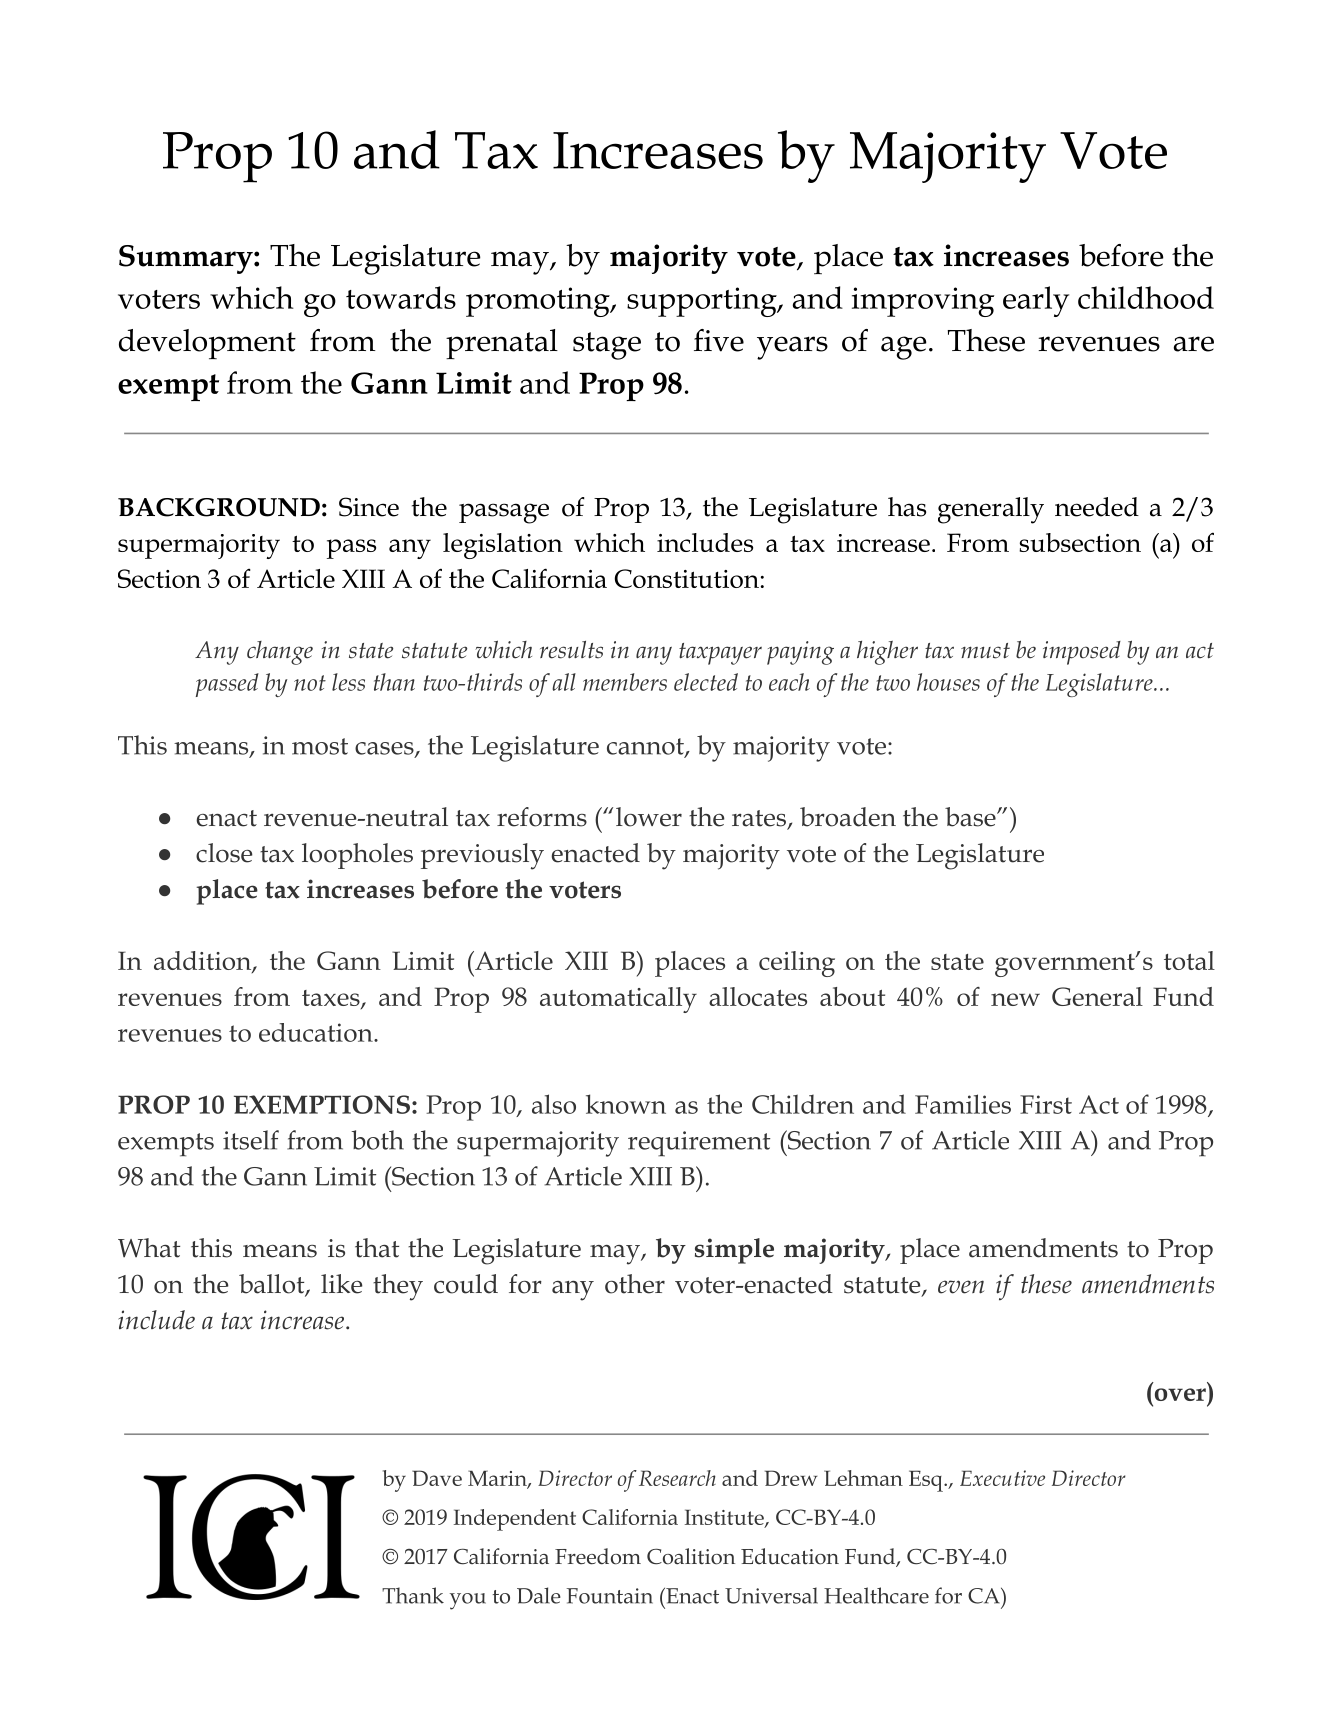 The image size is (1333, 1724). What do you see at coordinates (342, 1284) in the screenshot?
I see `like` at bounding box center [342, 1284].
